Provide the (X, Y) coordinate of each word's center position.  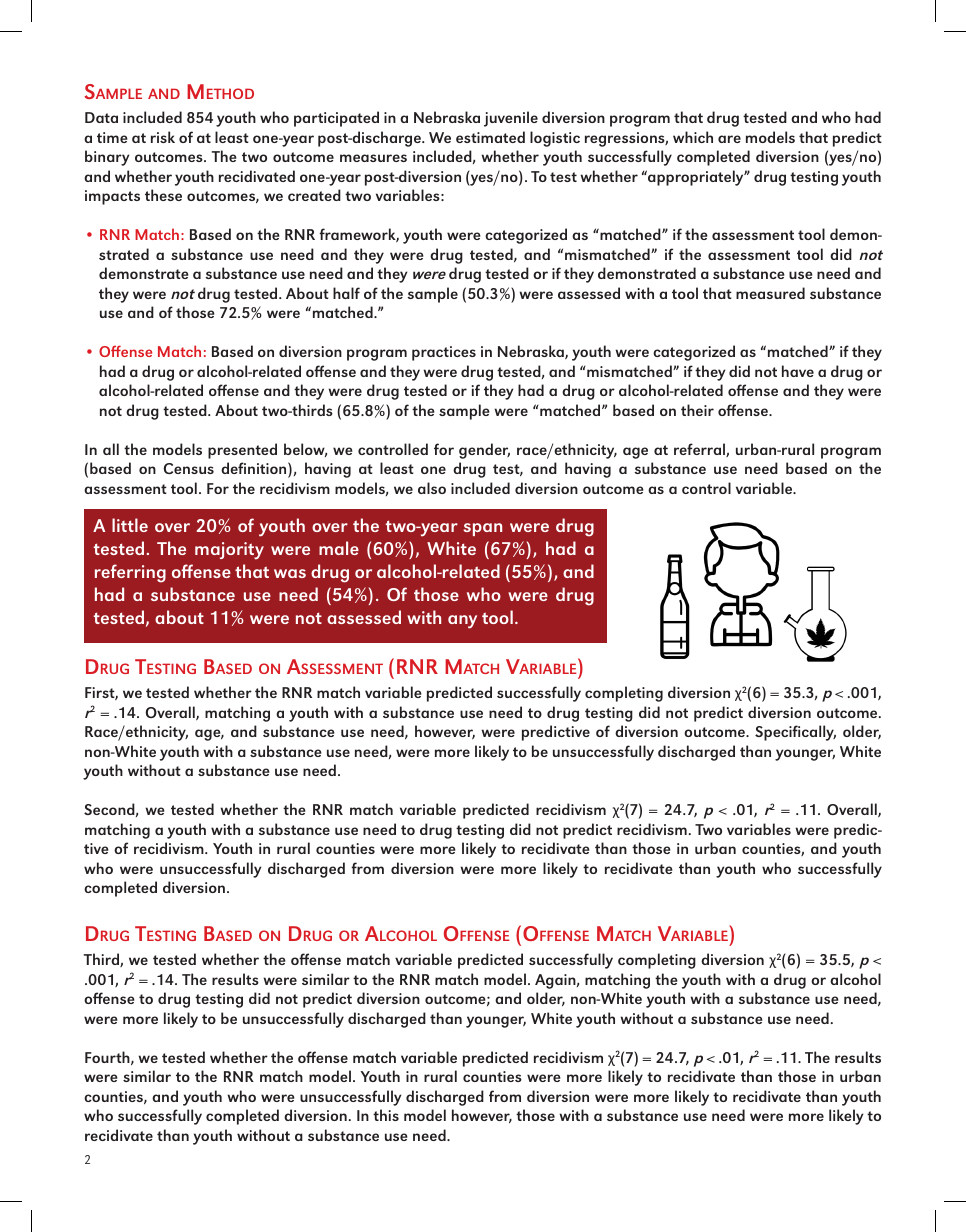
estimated (490, 137)
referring (130, 573)
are (729, 139)
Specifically (795, 733)
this (386, 1115)
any (462, 622)
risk (163, 137)
